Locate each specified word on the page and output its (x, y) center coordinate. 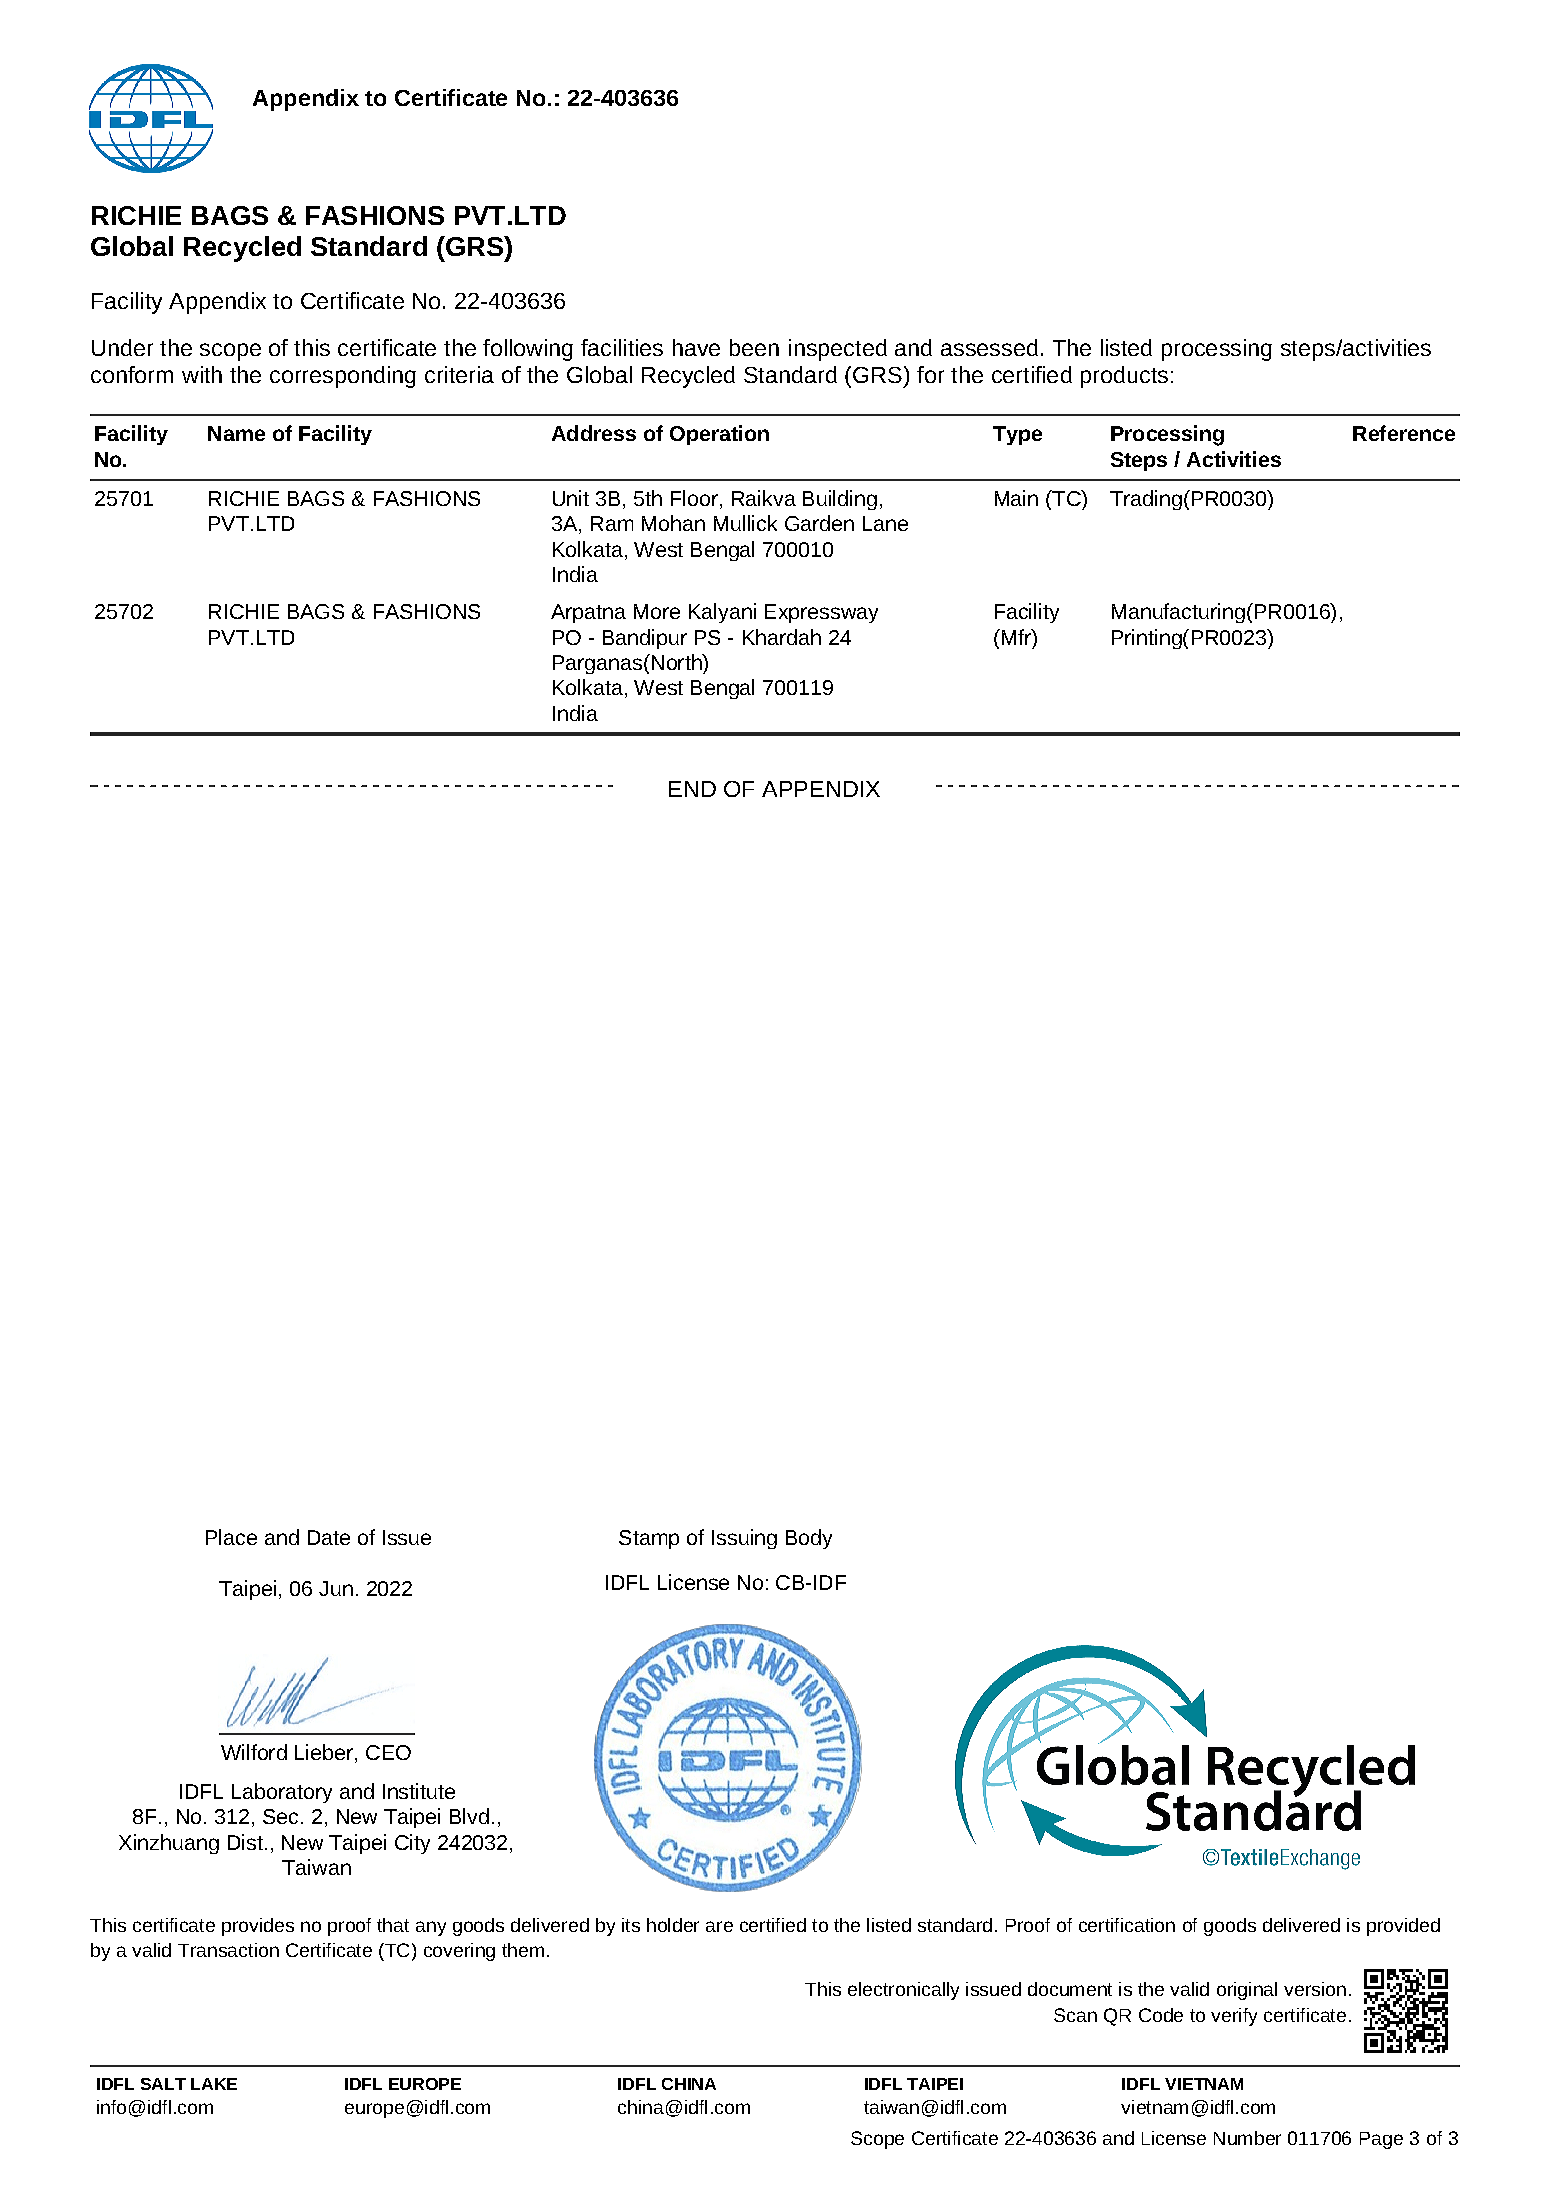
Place (231, 1537)
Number (1247, 2138)
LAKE (214, 2084)
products (1124, 377)
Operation (719, 435)
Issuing (744, 1539)
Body (809, 1539)
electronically (903, 1991)
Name (236, 433)
